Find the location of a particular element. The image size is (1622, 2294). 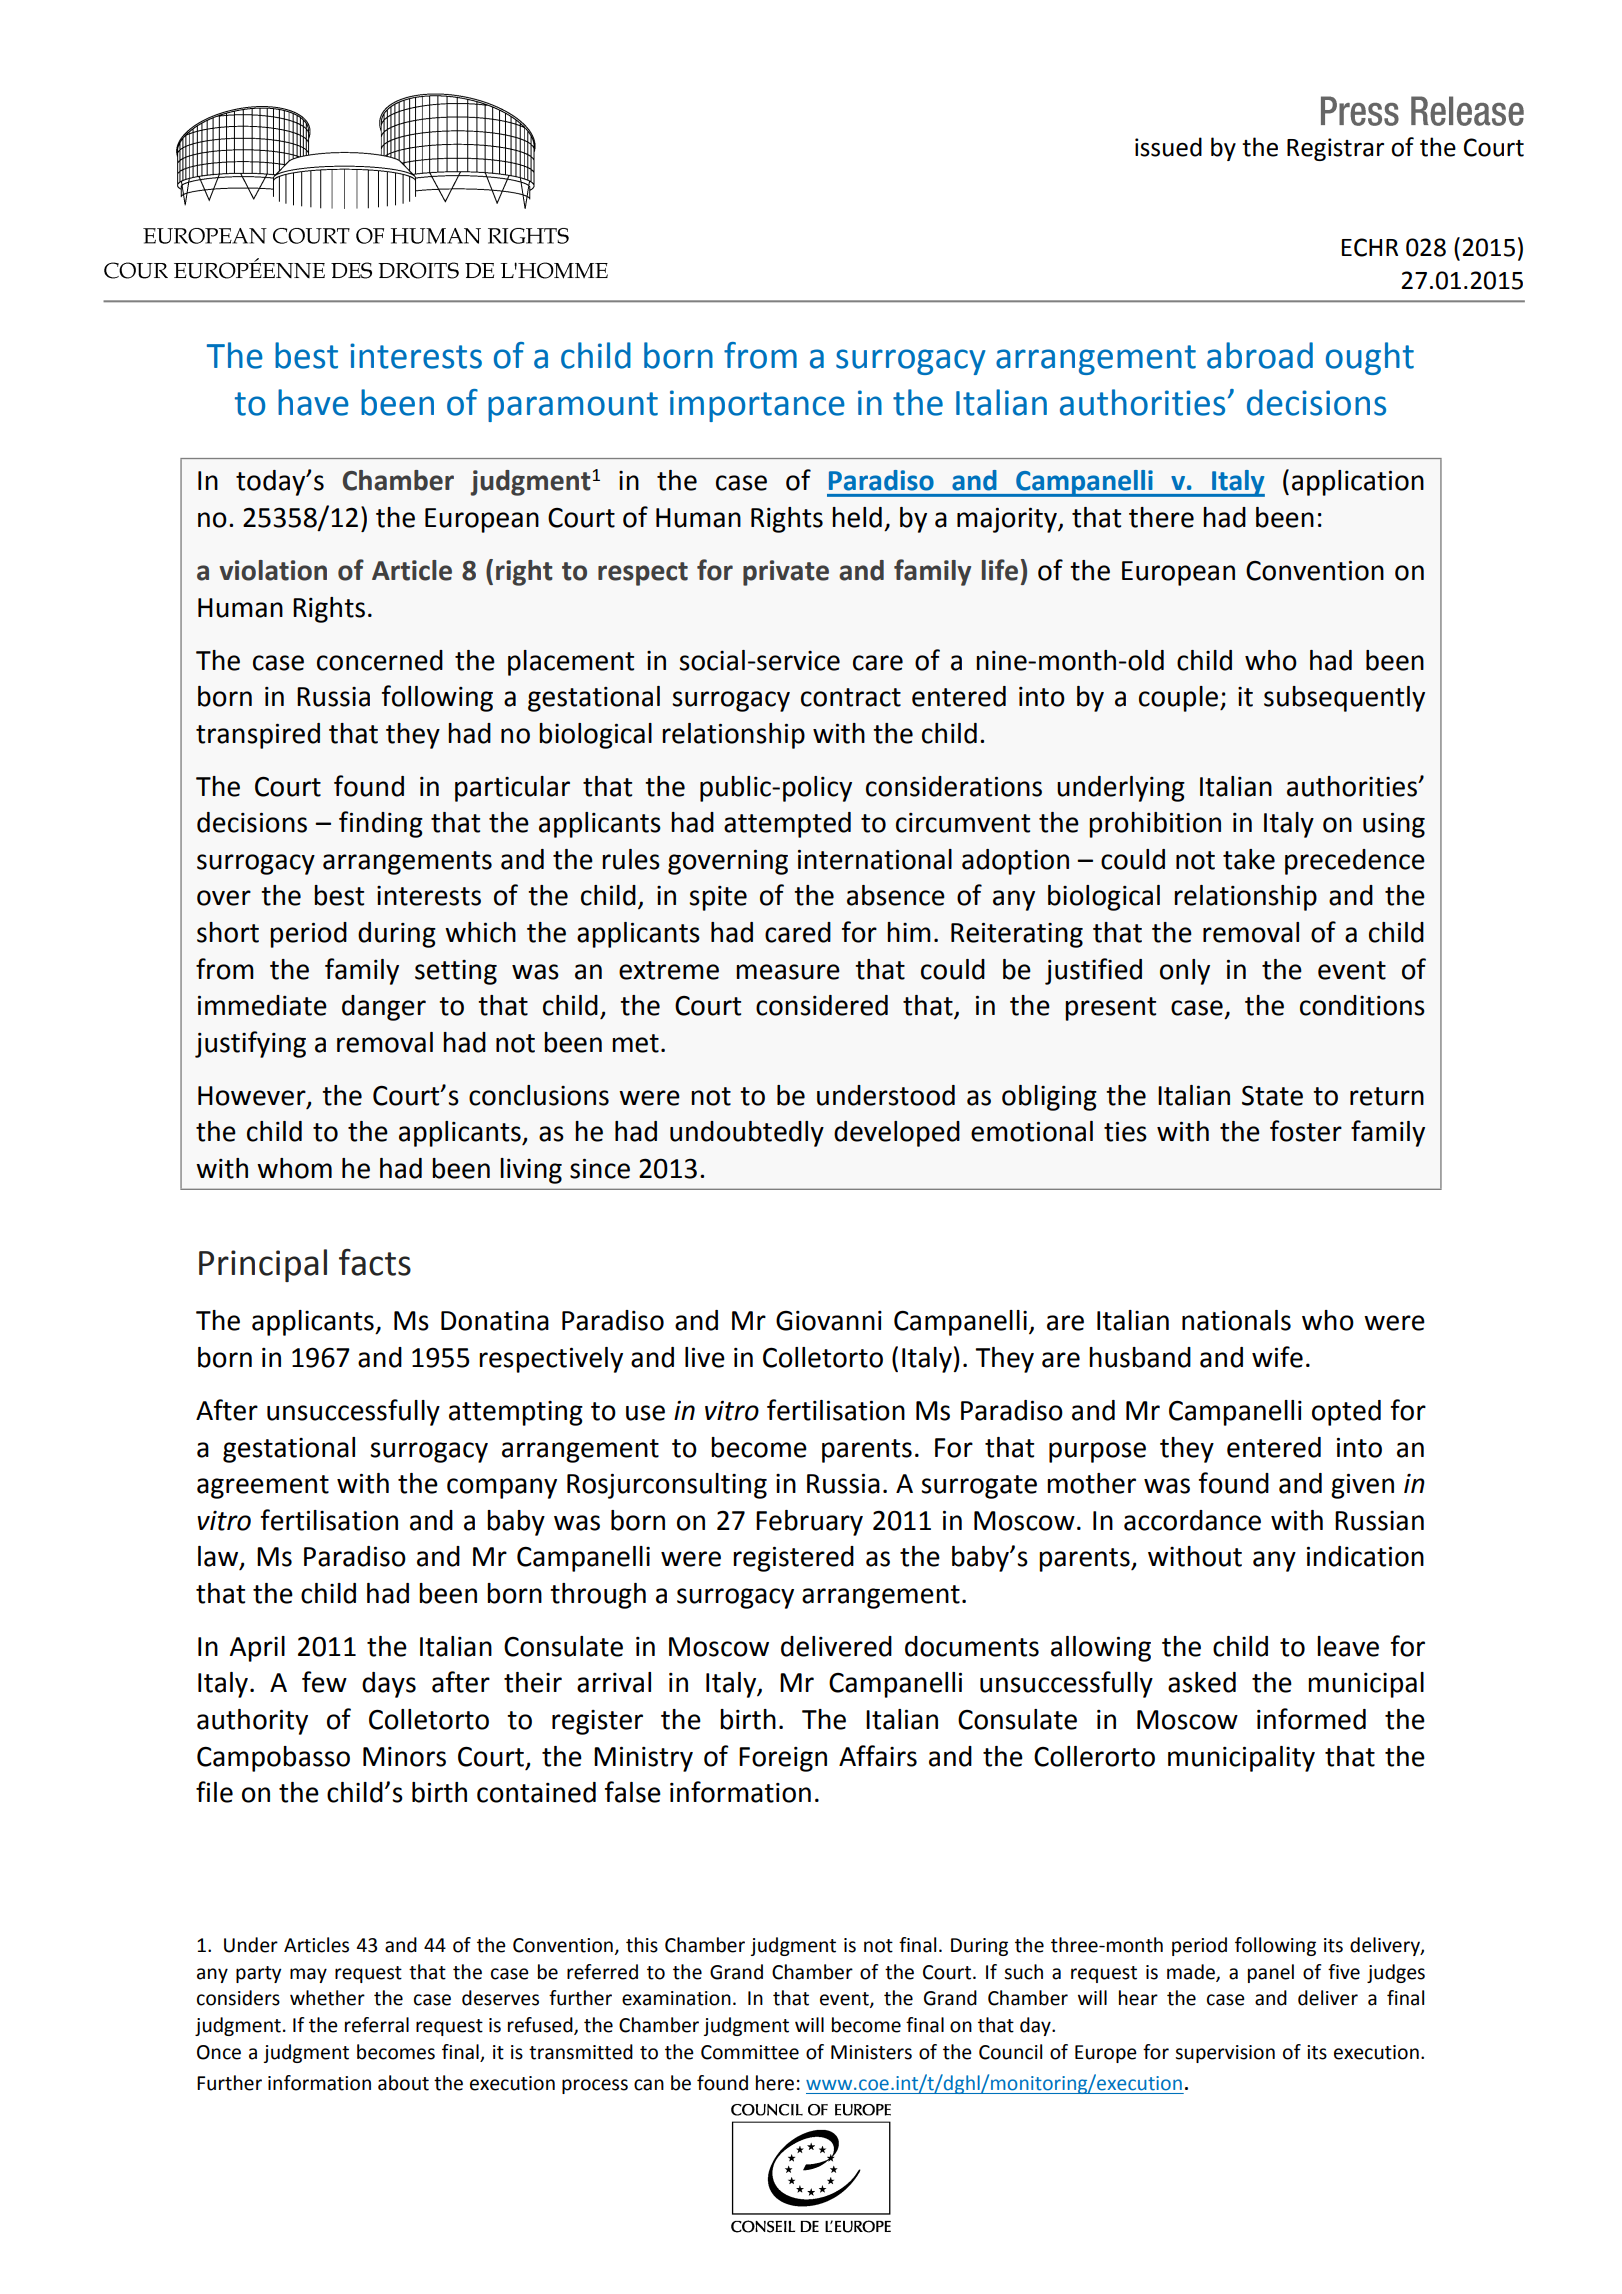

private is located at coordinates (786, 573).
